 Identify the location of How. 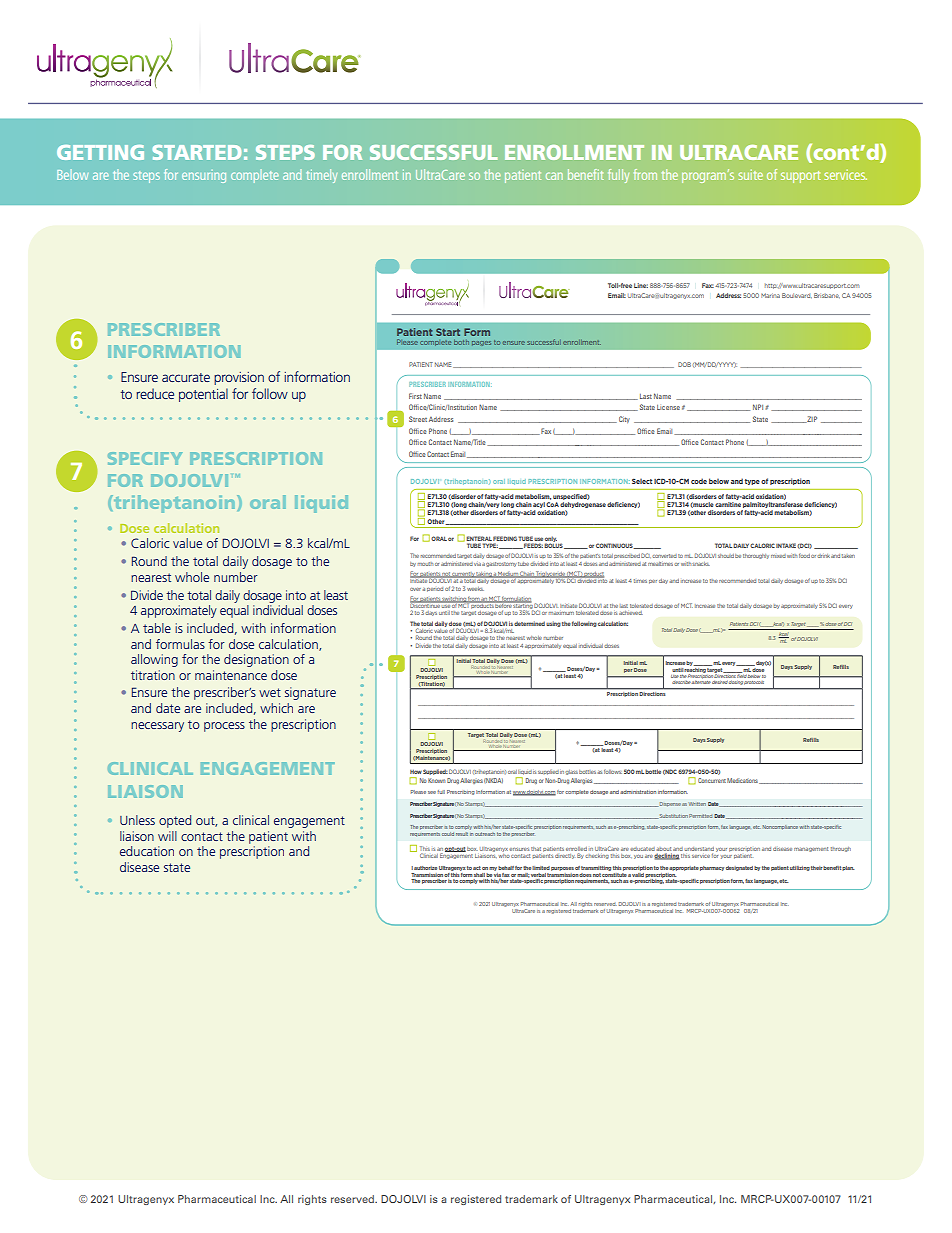
(416, 772).
